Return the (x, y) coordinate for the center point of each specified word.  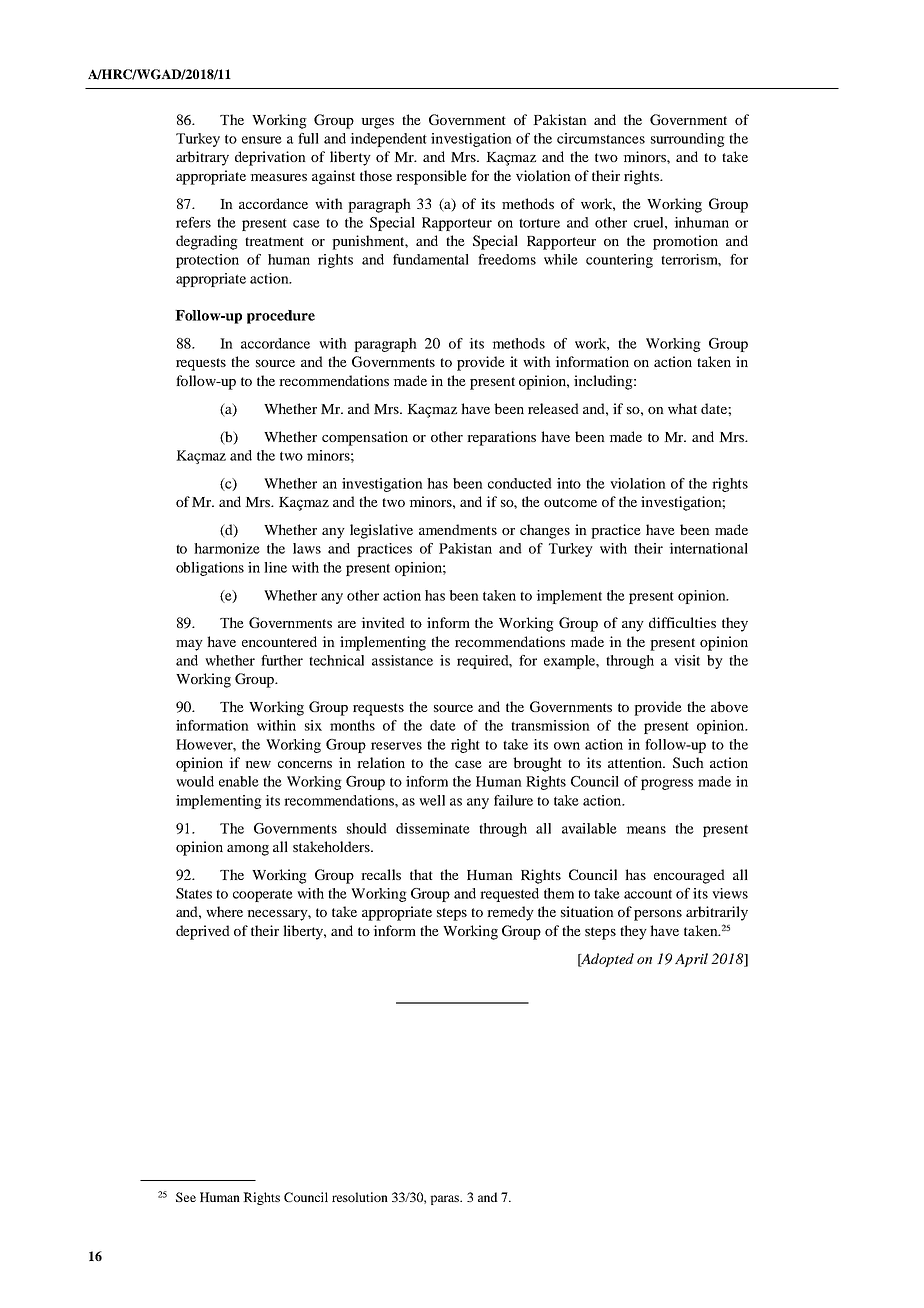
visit (687, 660)
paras (446, 1200)
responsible (431, 177)
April (691, 960)
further (282, 660)
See (186, 1197)
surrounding (688, 140)
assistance (402, 660)
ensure (262, 140)
